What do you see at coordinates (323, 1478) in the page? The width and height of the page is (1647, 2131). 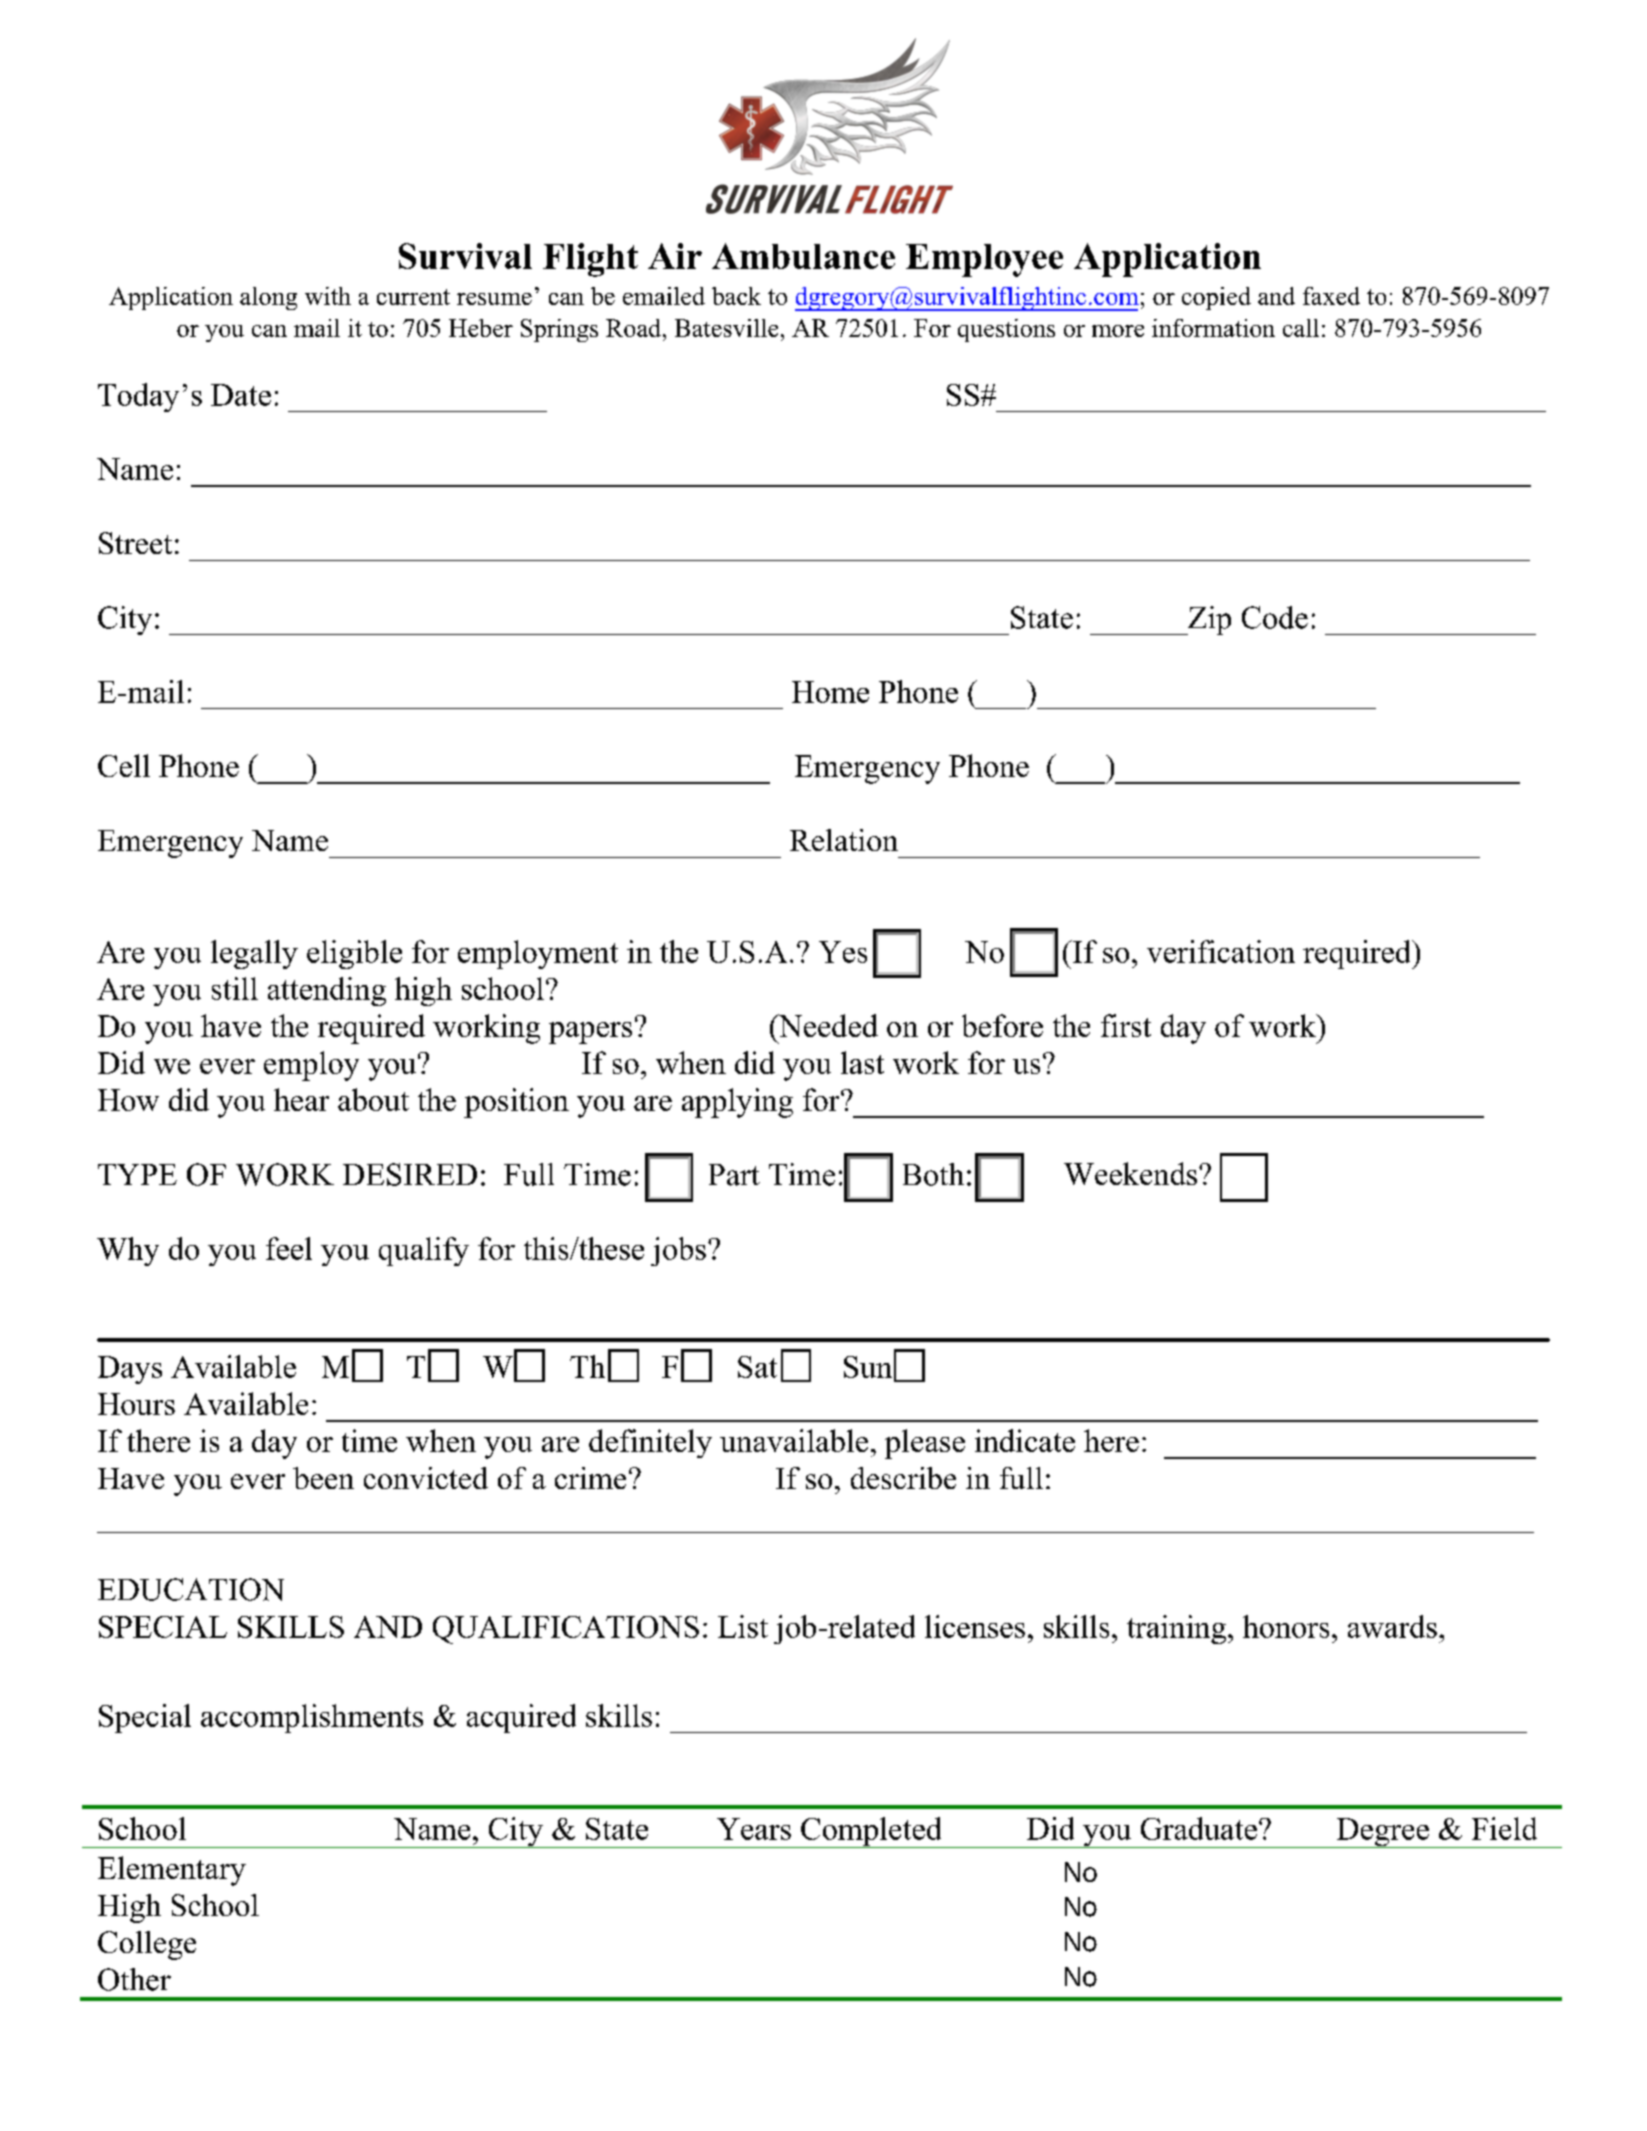 I see `been` at bounding box center [323, 1478].
